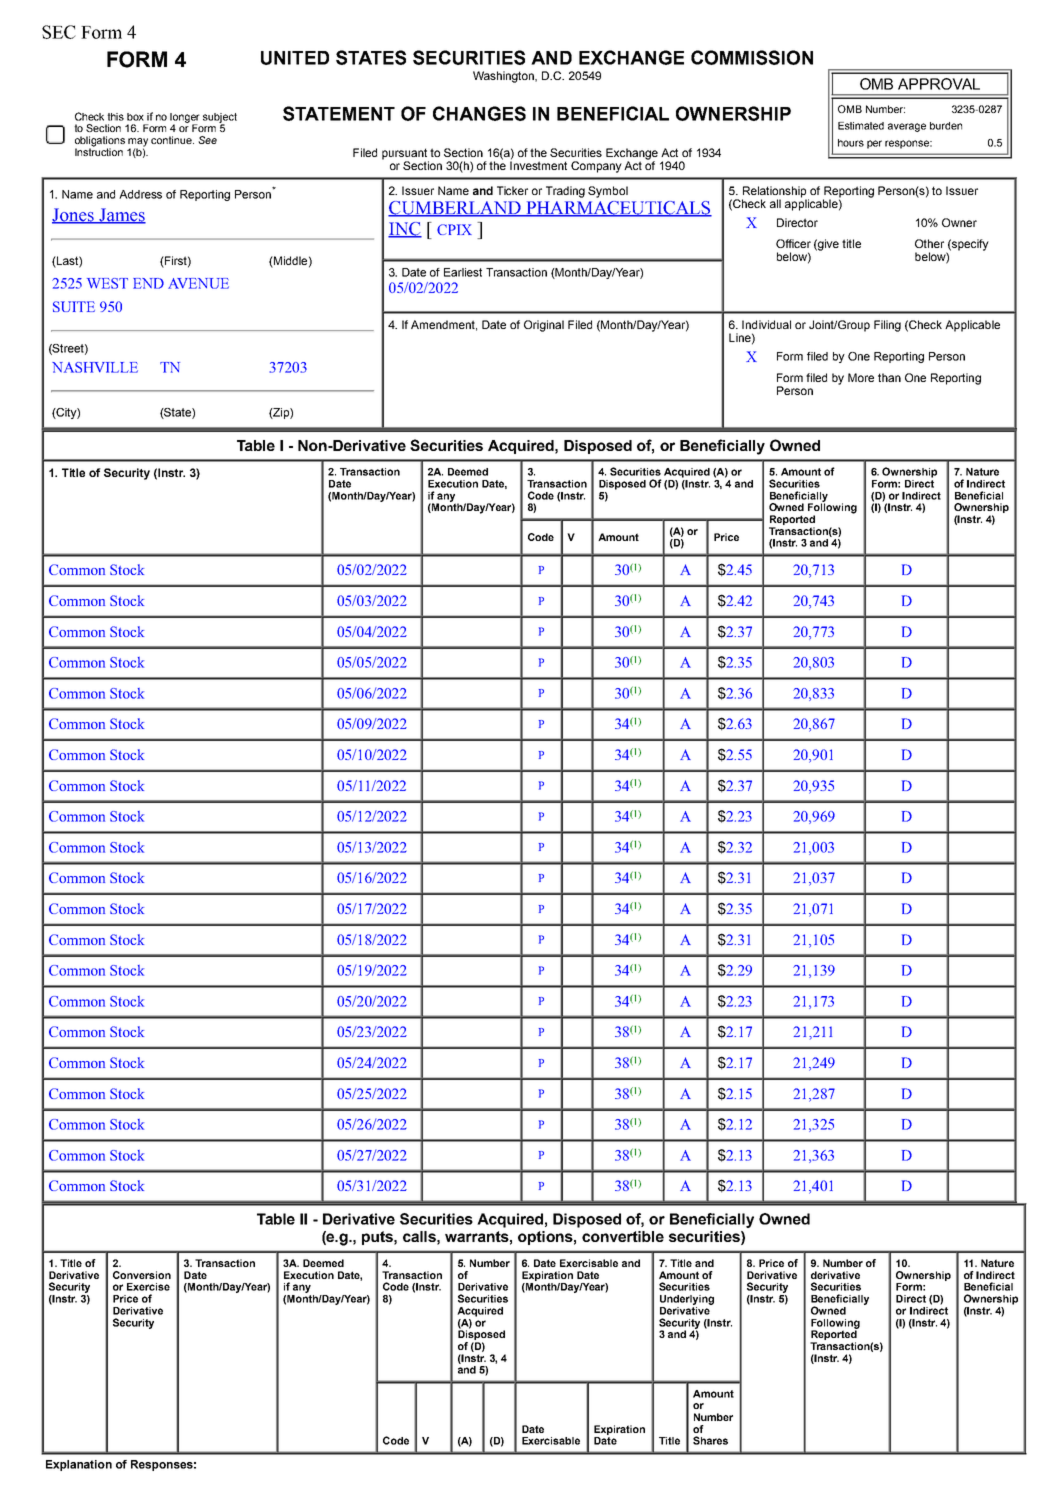 This image has width=1058, height=1497. Describe the element at coordinates (710, 1440) in the image. I see `Shares` at that location.
